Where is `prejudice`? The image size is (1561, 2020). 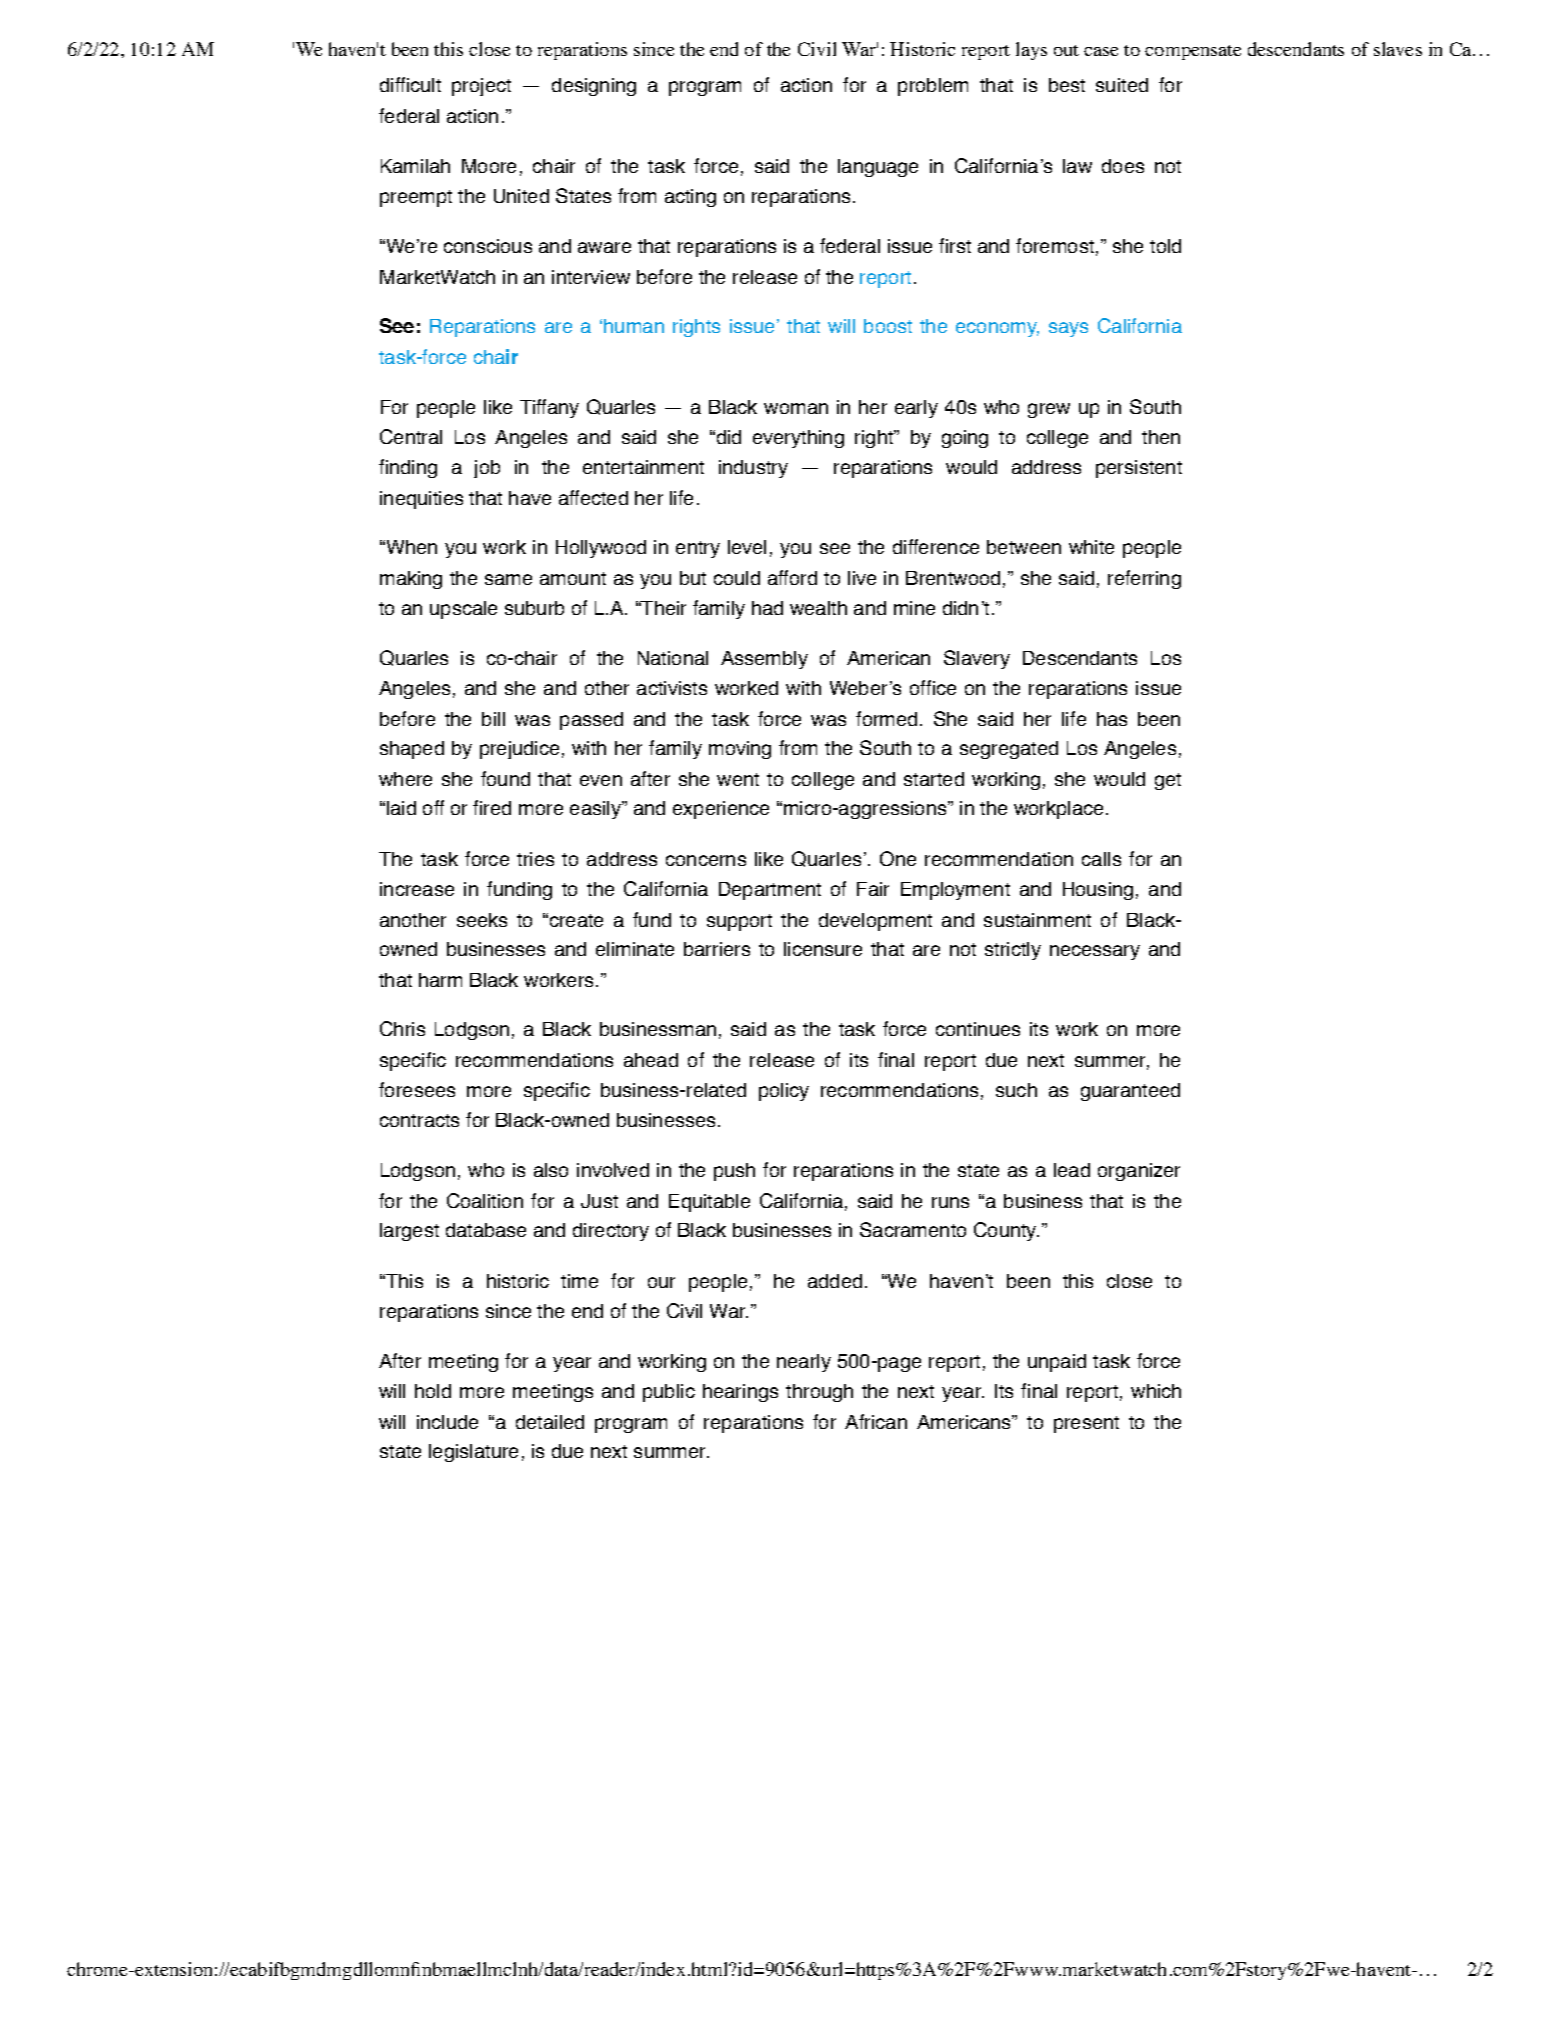 prejudice is located at coordinates (519, 750).
